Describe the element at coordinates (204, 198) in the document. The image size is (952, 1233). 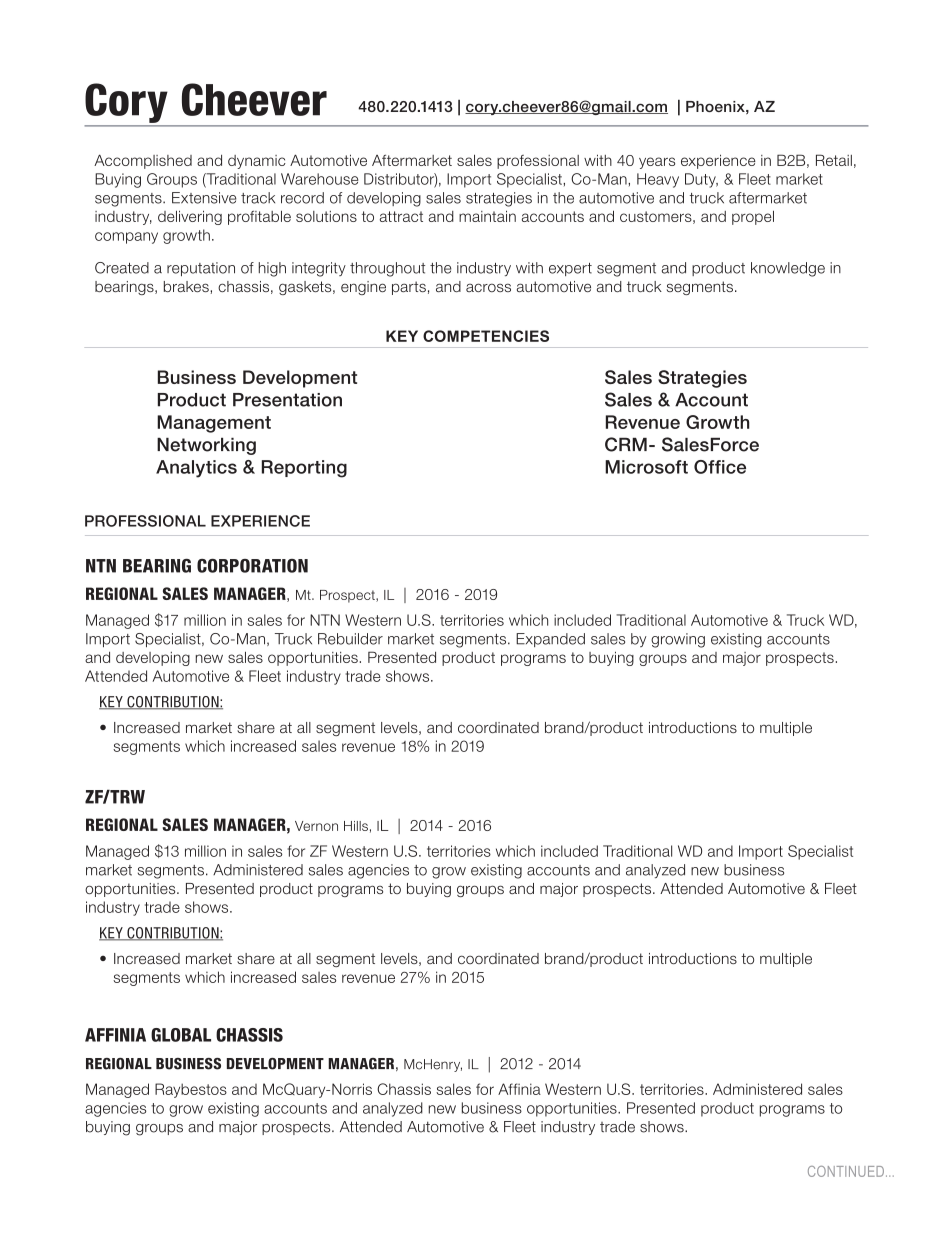
I see `Extensive` at that location.
